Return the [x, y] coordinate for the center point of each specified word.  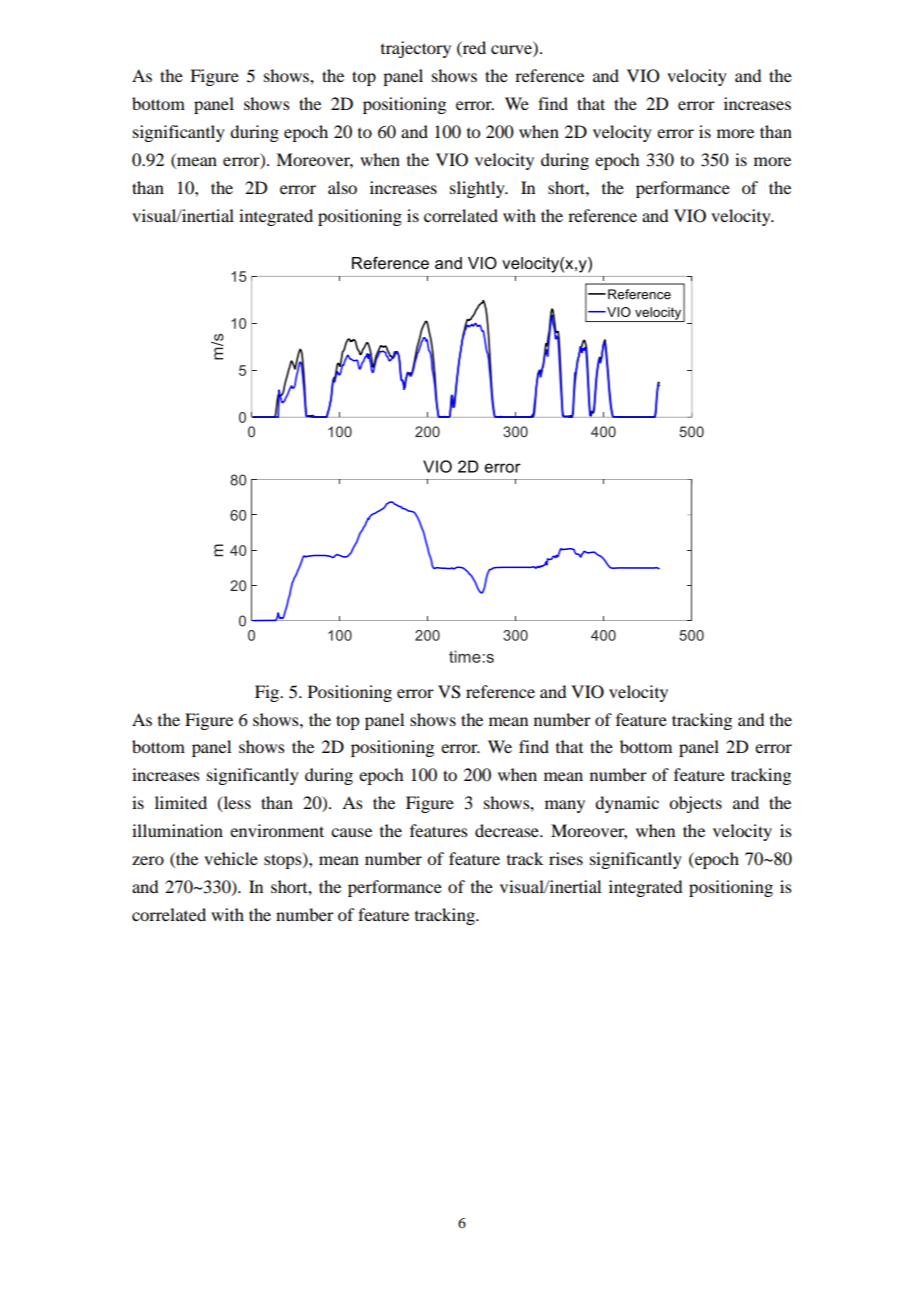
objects [695, 804]
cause [351, 832]
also [342, 187]
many [565, 806]
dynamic [627, 804]
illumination [177, 830]
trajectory [416, 49]
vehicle [231, 858]
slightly [478, 189]
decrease [508, 830]
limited [181, 802]
